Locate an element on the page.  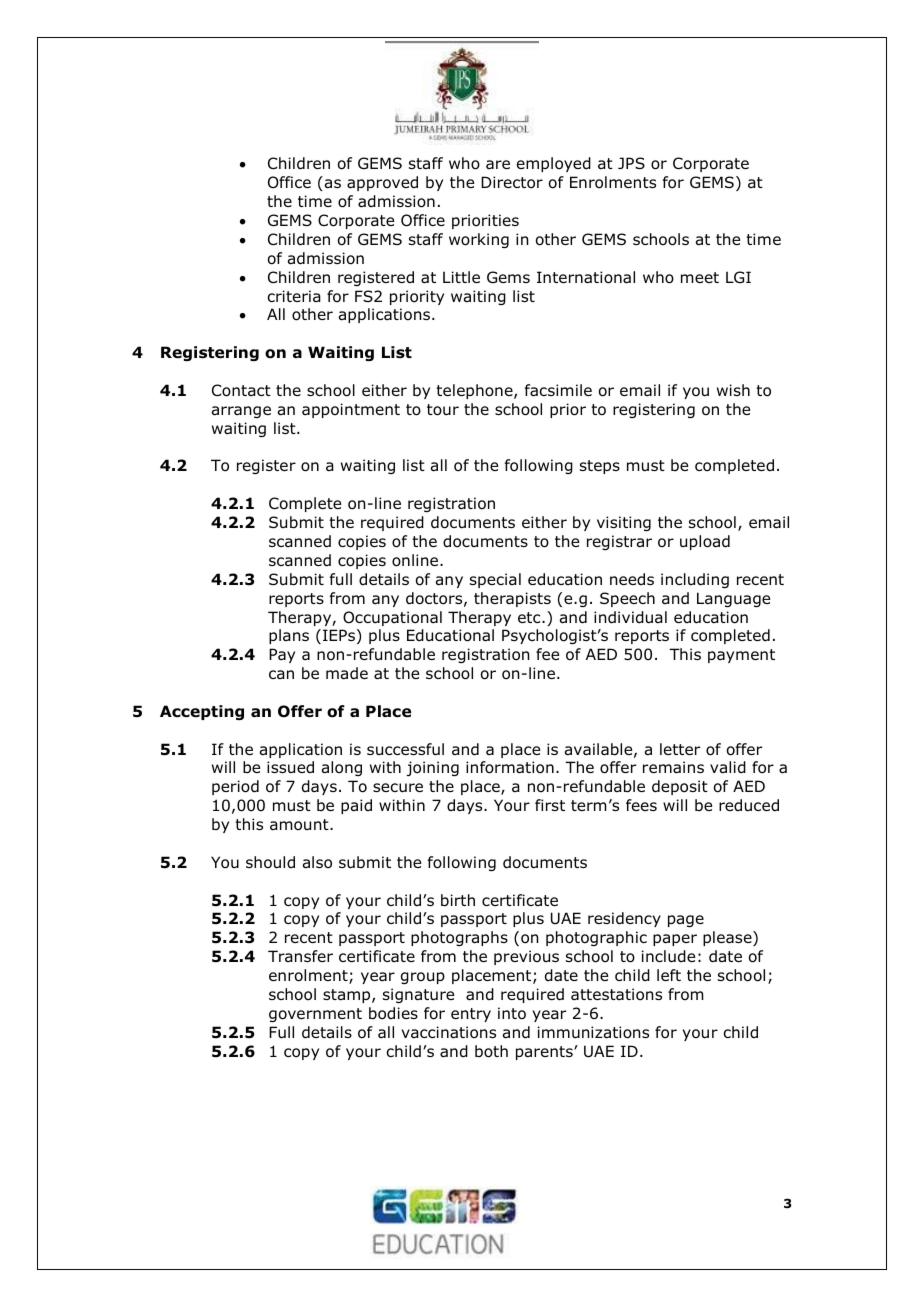
JPS is located at coordinates (631, 163).
